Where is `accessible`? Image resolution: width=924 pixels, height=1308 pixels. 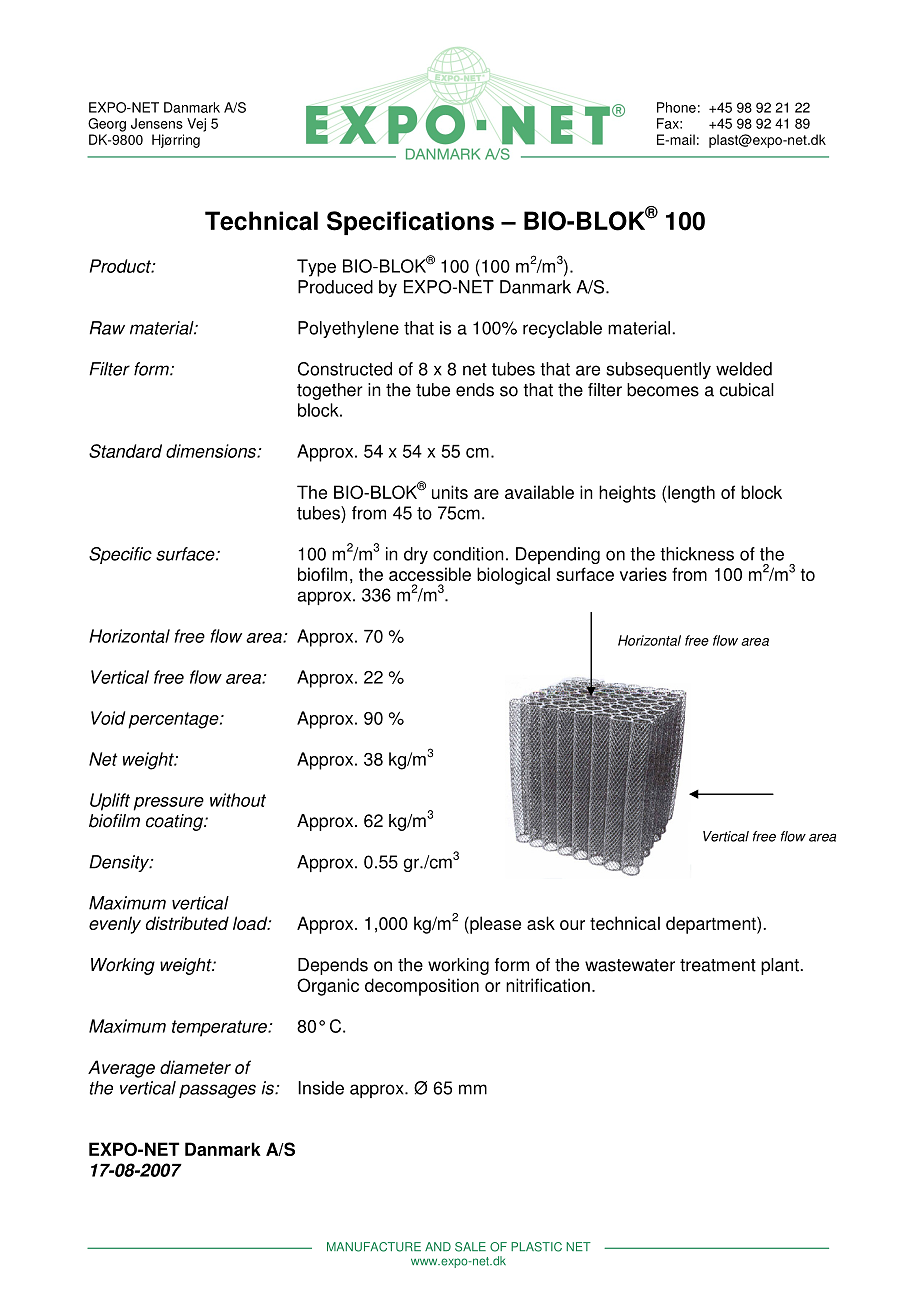
accessible is located at coordinates (430, 574).
